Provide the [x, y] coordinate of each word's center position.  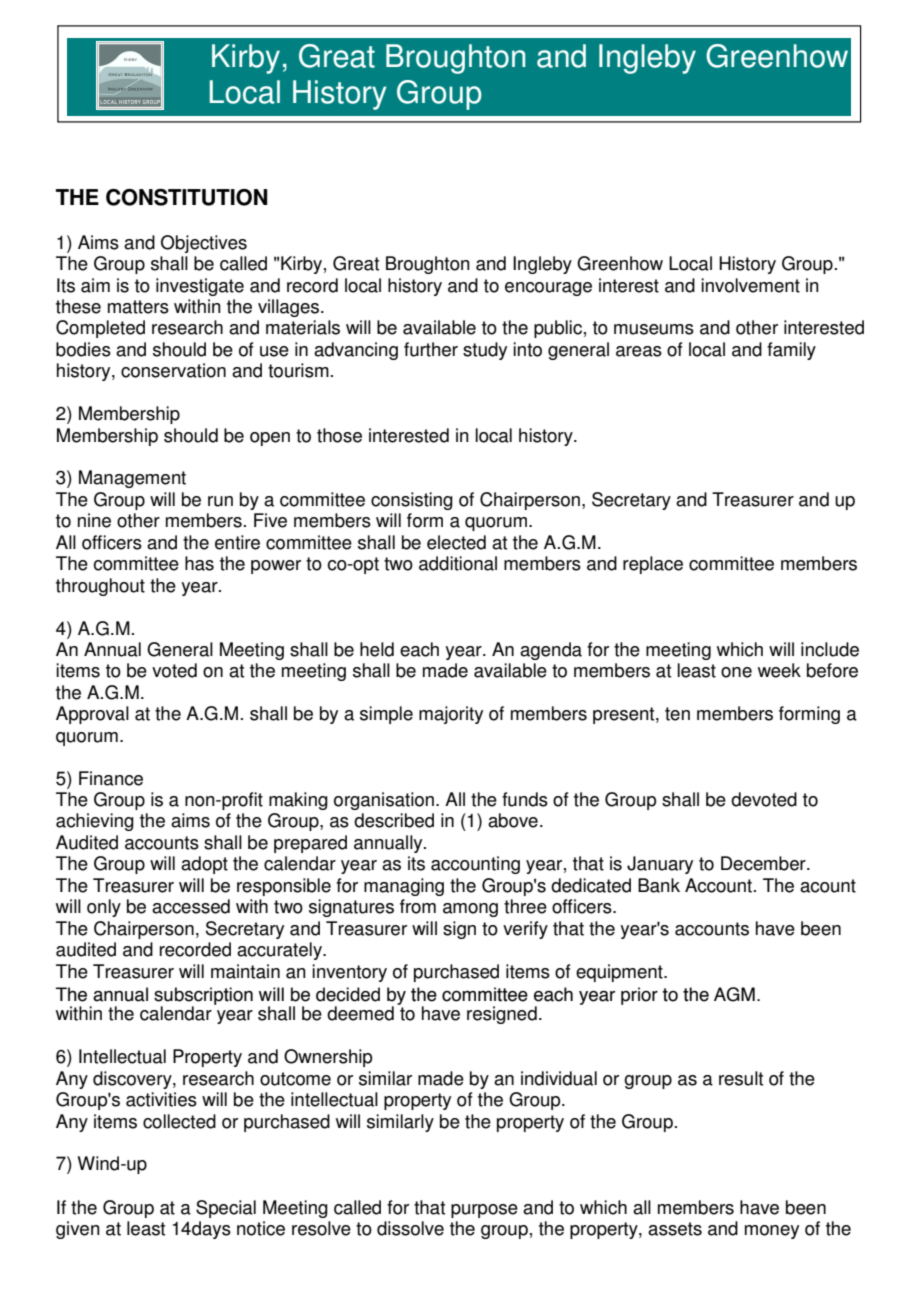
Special [226, 1209]
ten [677, 714]
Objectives [204, 244]
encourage [548, 289]
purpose [484, 1211]
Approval [92, 715]
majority [451, 715]
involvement [750, 285]
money [772, 1232]
